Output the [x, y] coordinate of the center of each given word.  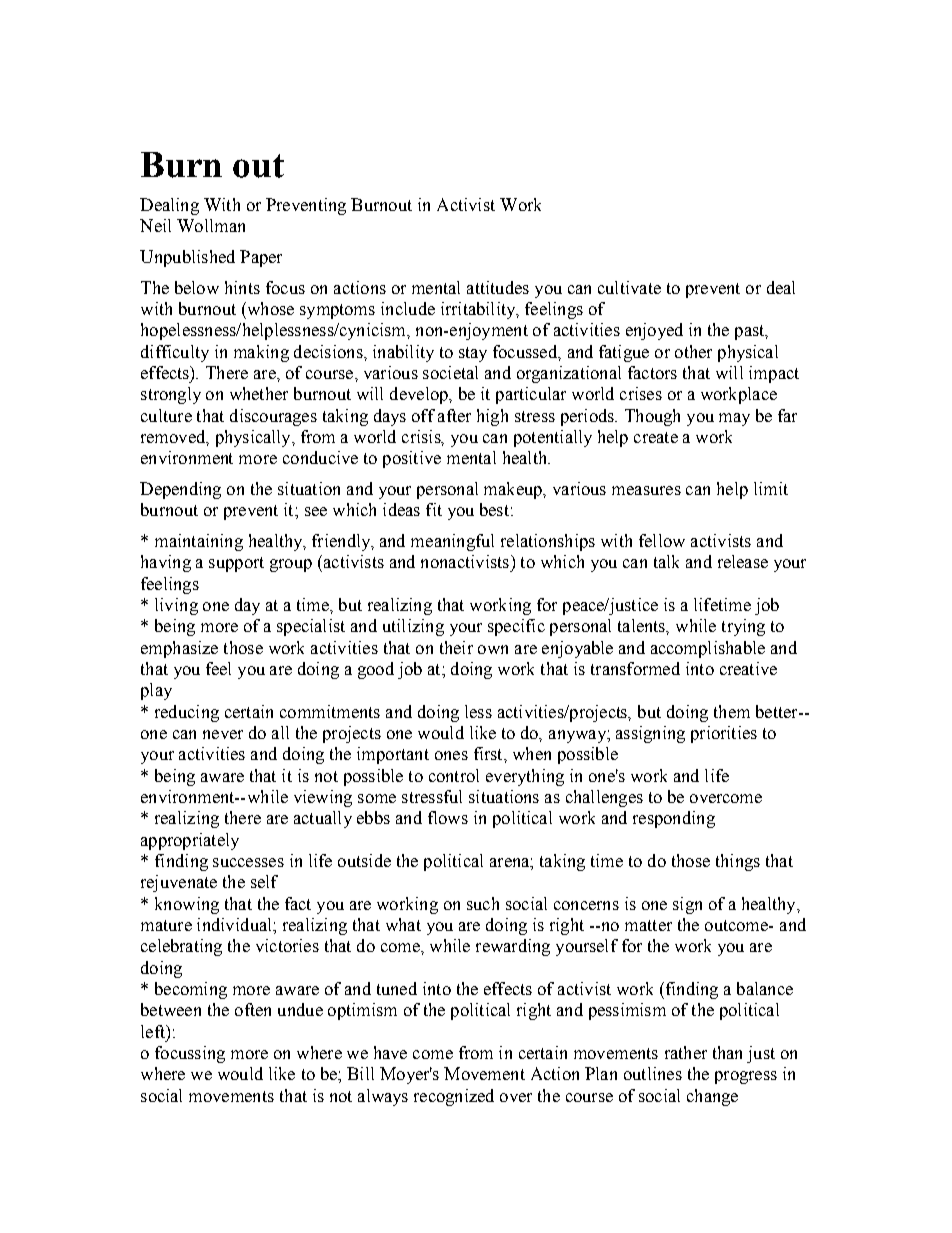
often [253, 1009]
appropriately [190, 841]
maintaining [199, 542]
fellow [662, 540]
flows [448, 817]
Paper [261, 258]
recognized [454, 1097]
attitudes [498, 287]
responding [674, 819]
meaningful [452, 542]
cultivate [629, 287]
